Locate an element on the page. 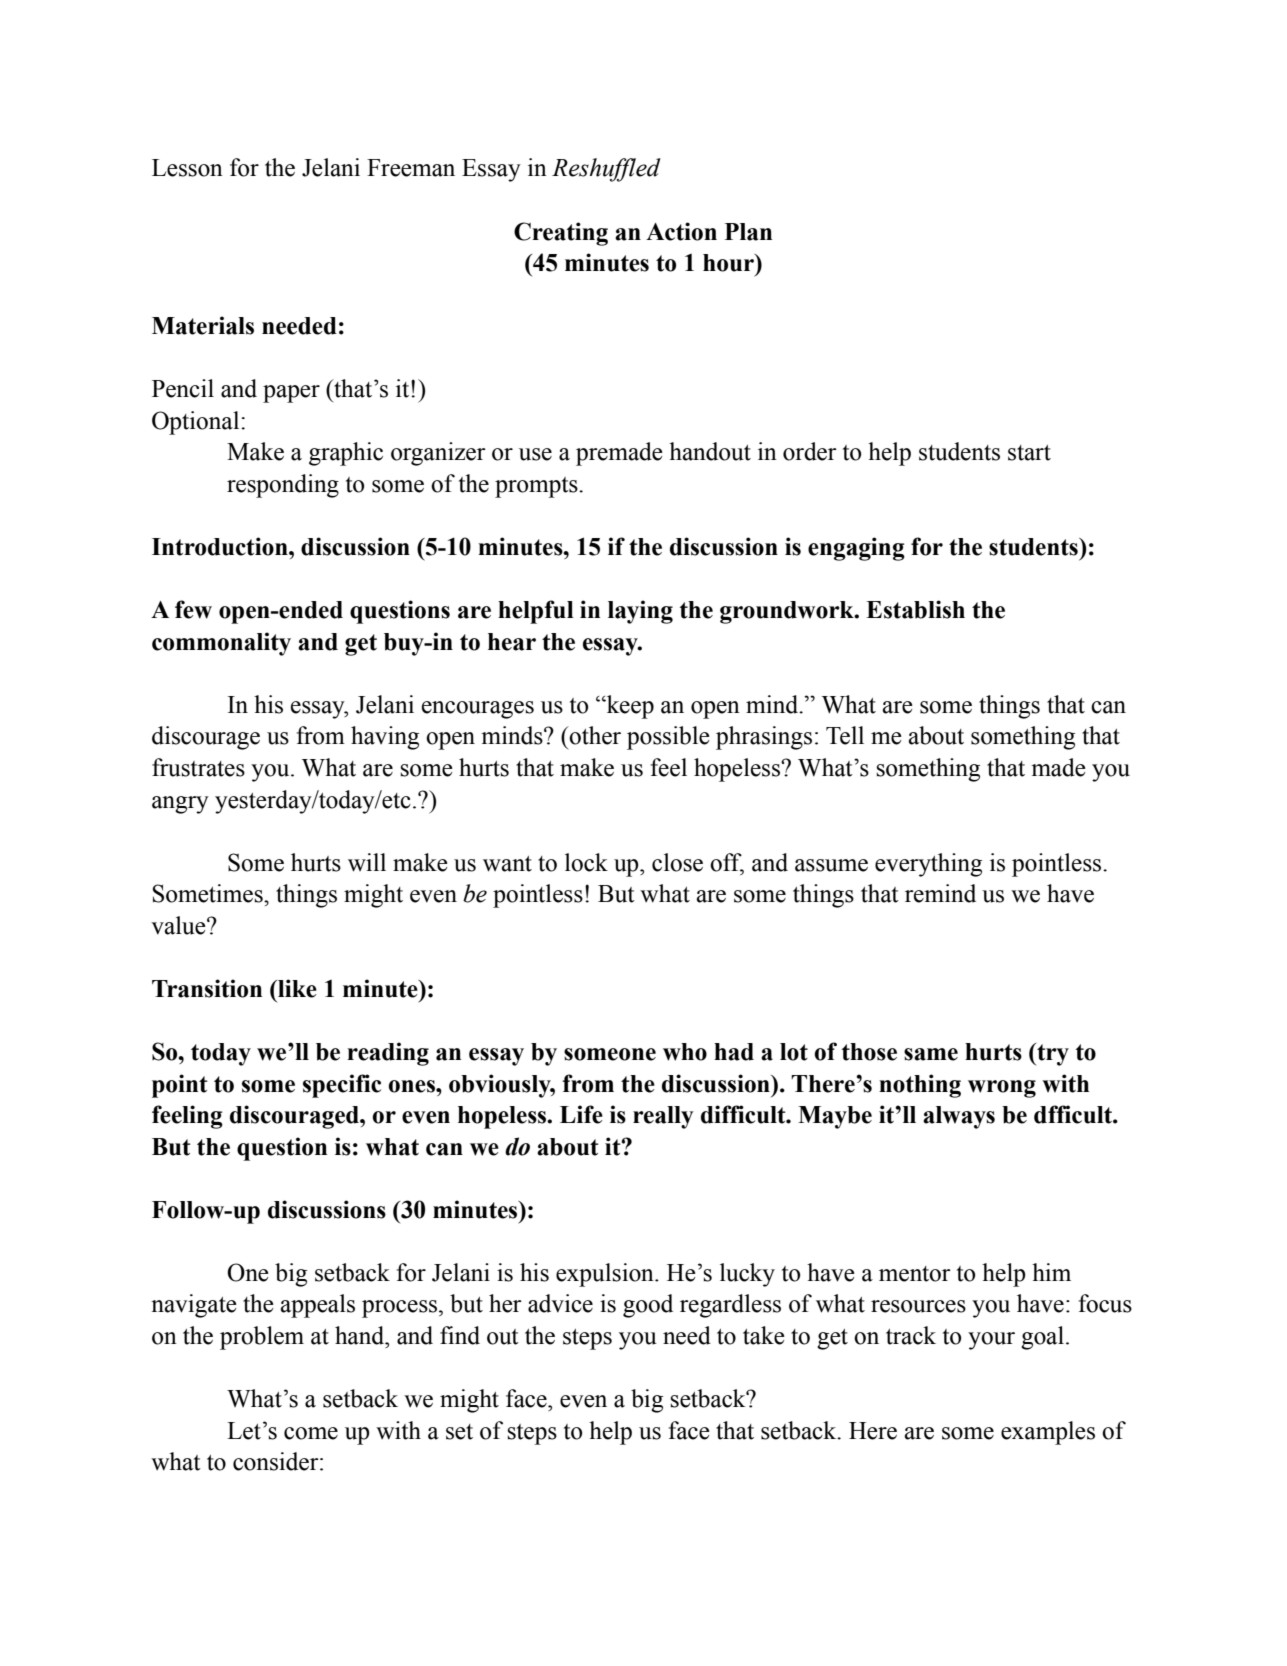 The image size is (1287, 1666). Lesson is located at coordinates (187, 168).
